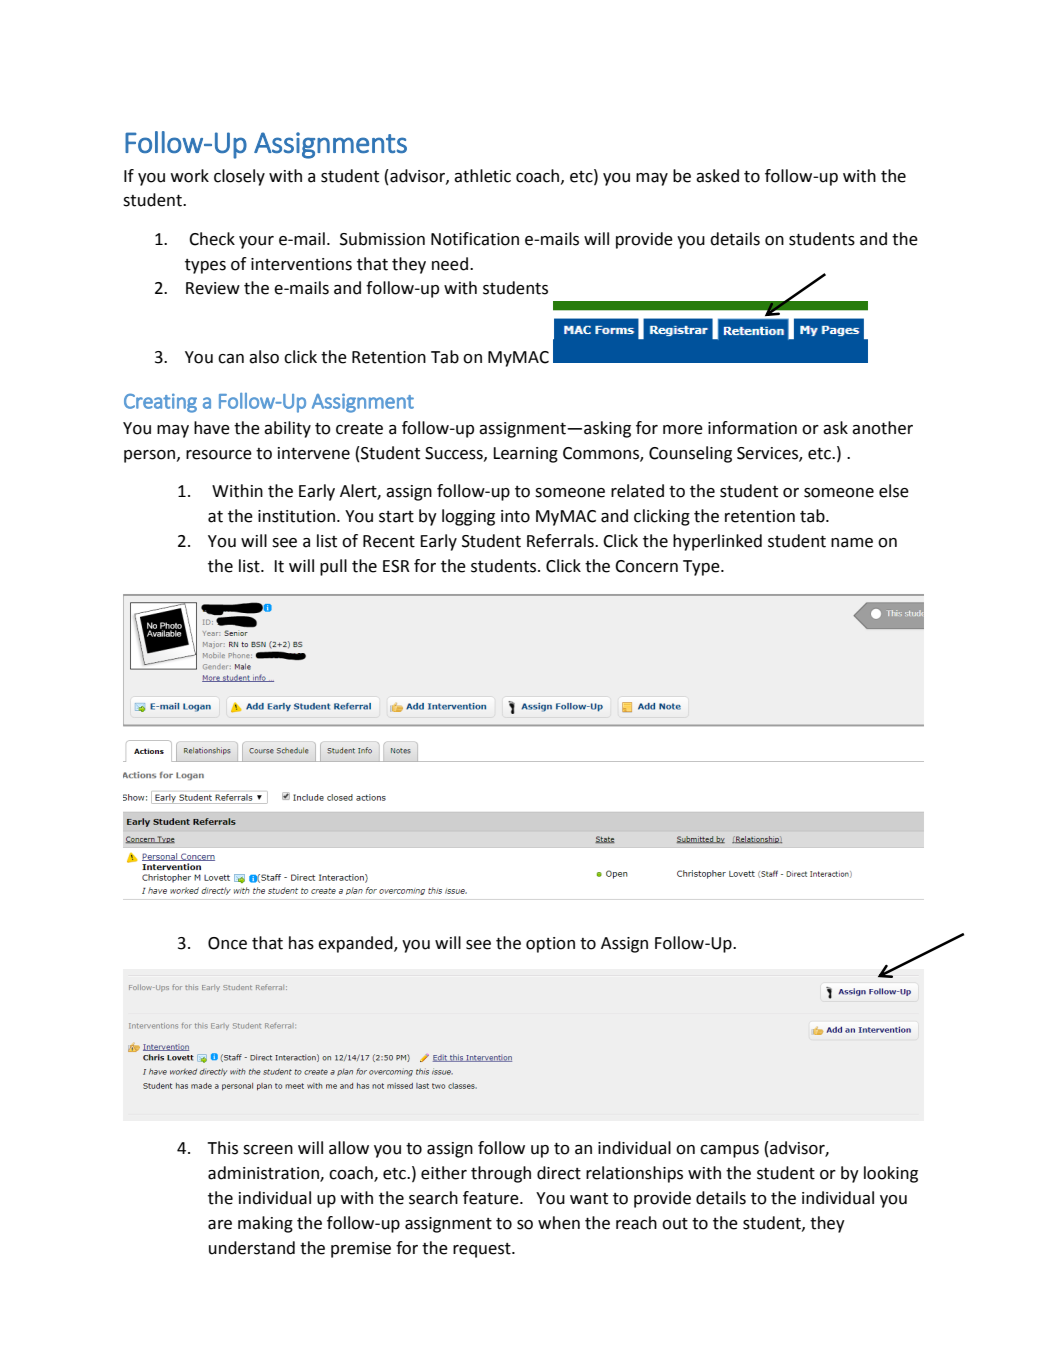  I want to click on making, so click(265, 1224).
